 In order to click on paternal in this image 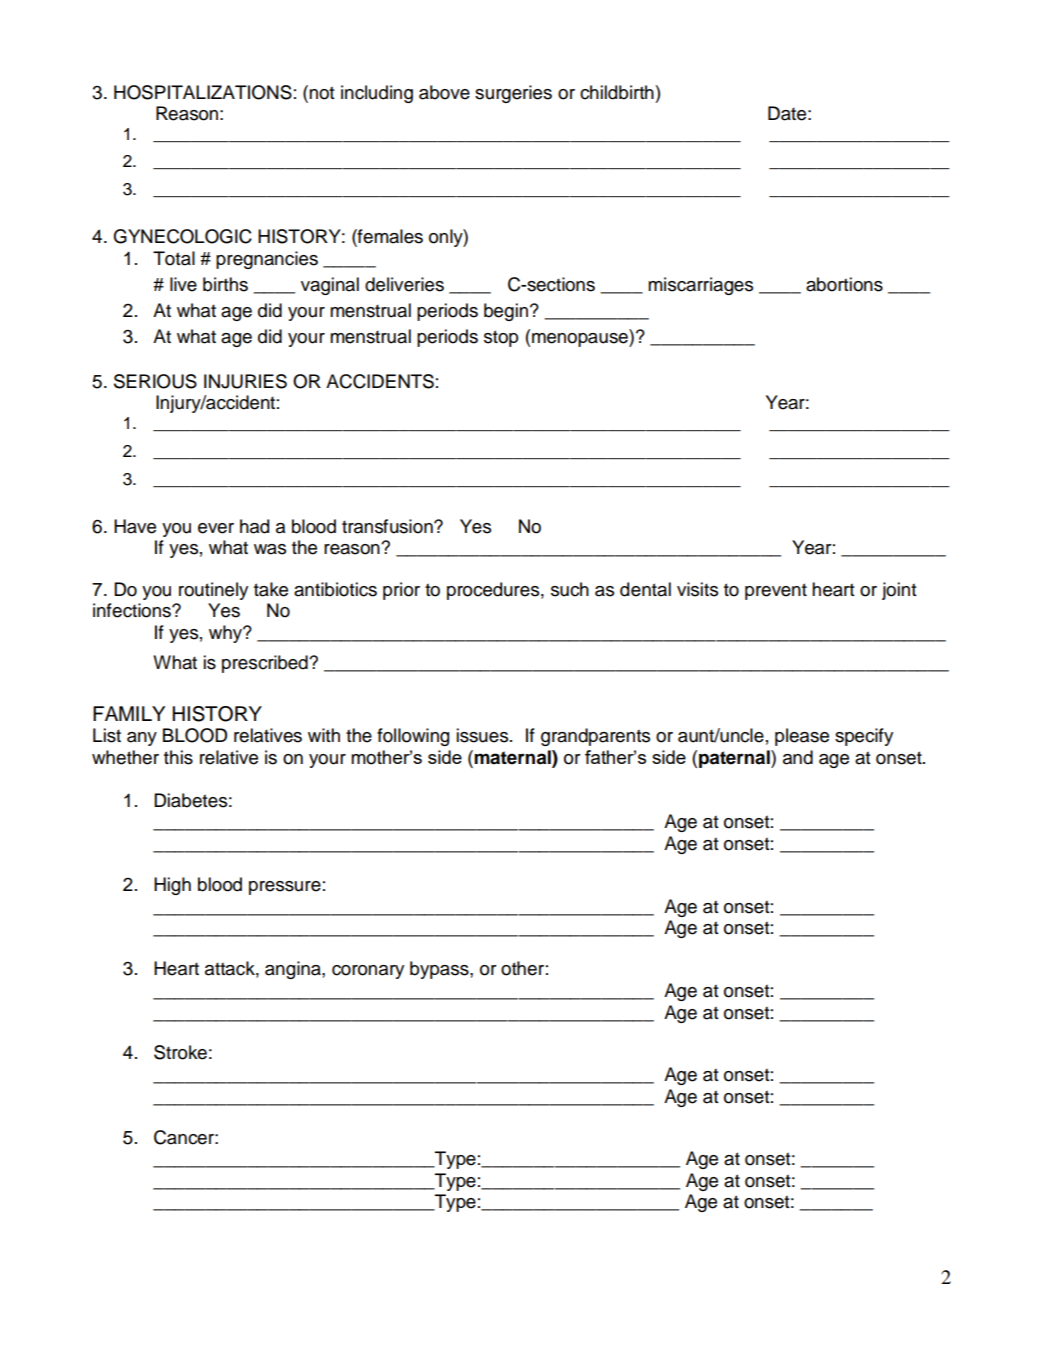, I will do `click(735, 759)`.
